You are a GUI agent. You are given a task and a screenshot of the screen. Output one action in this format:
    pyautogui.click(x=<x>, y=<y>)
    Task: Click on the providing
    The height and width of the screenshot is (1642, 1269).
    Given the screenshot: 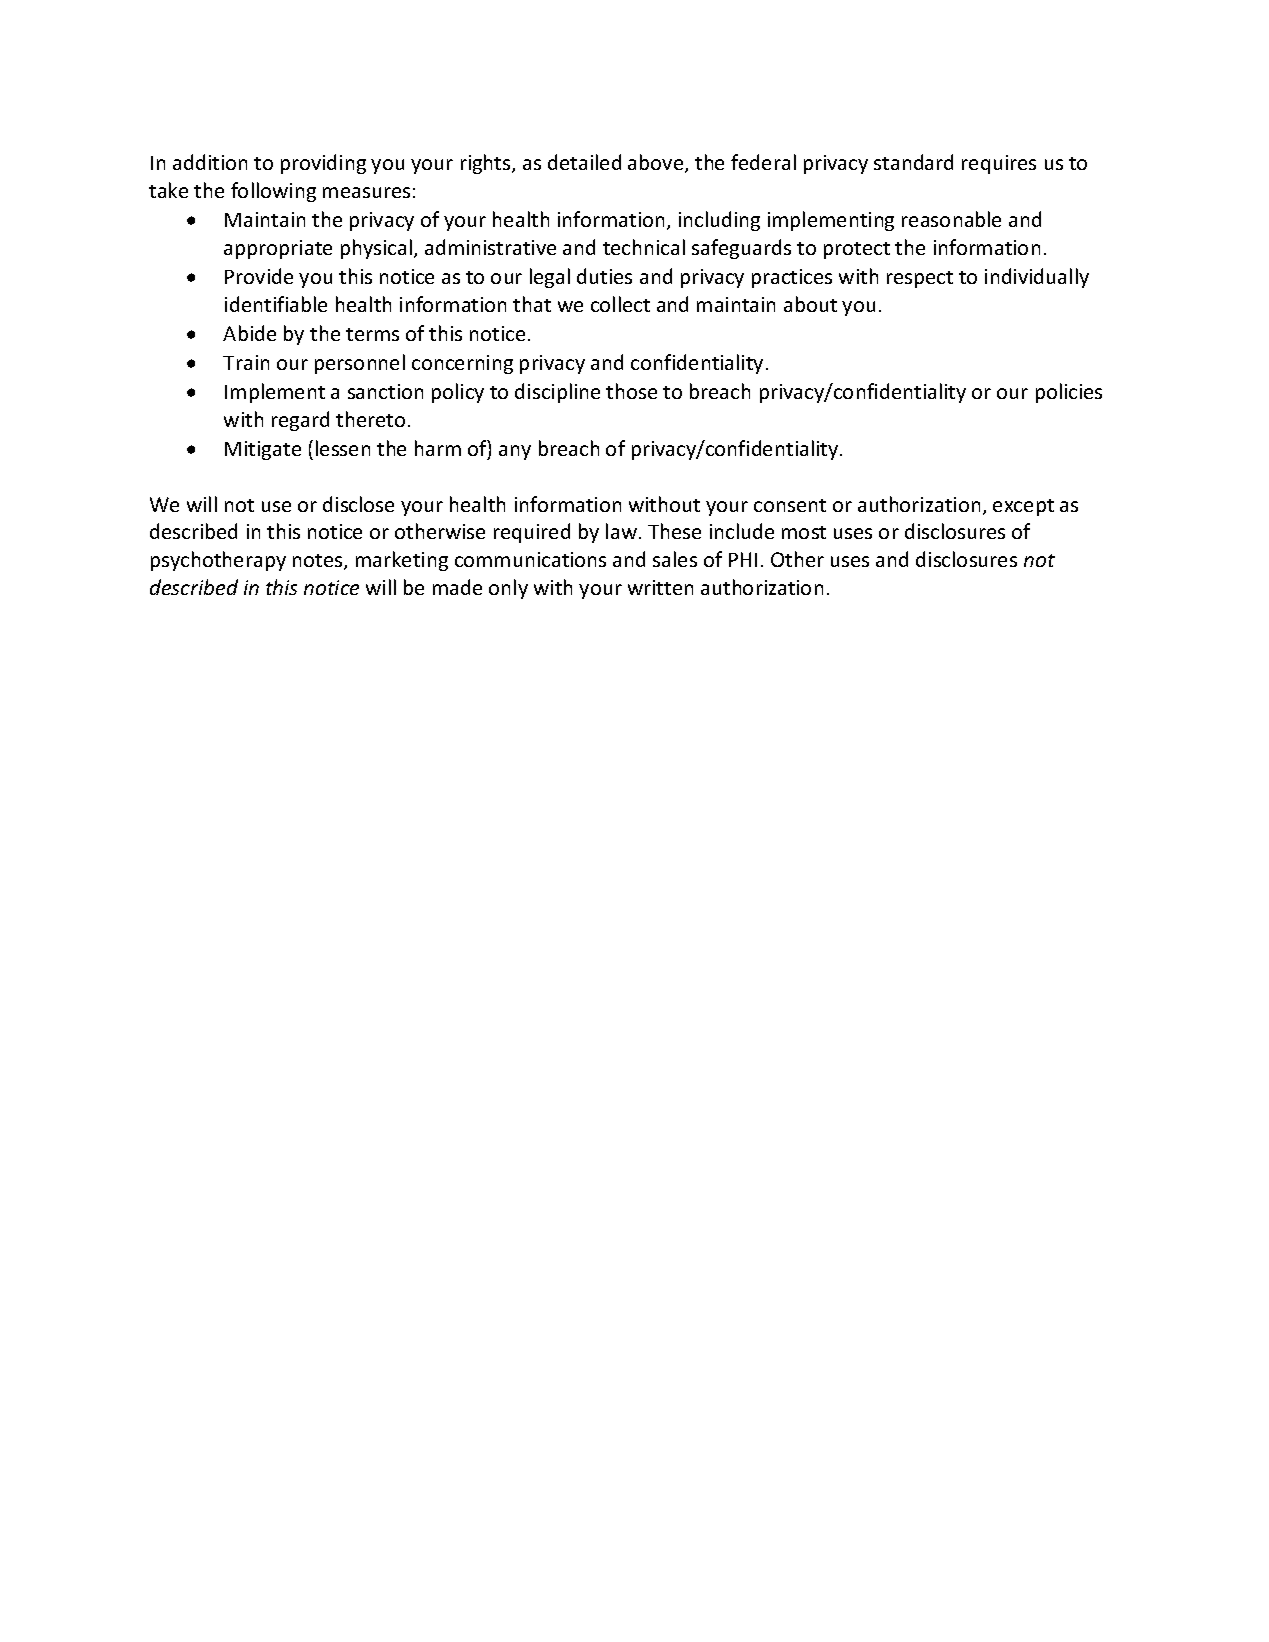 What is the action you would take?
    pyautogui.click(x=323, y=164)
